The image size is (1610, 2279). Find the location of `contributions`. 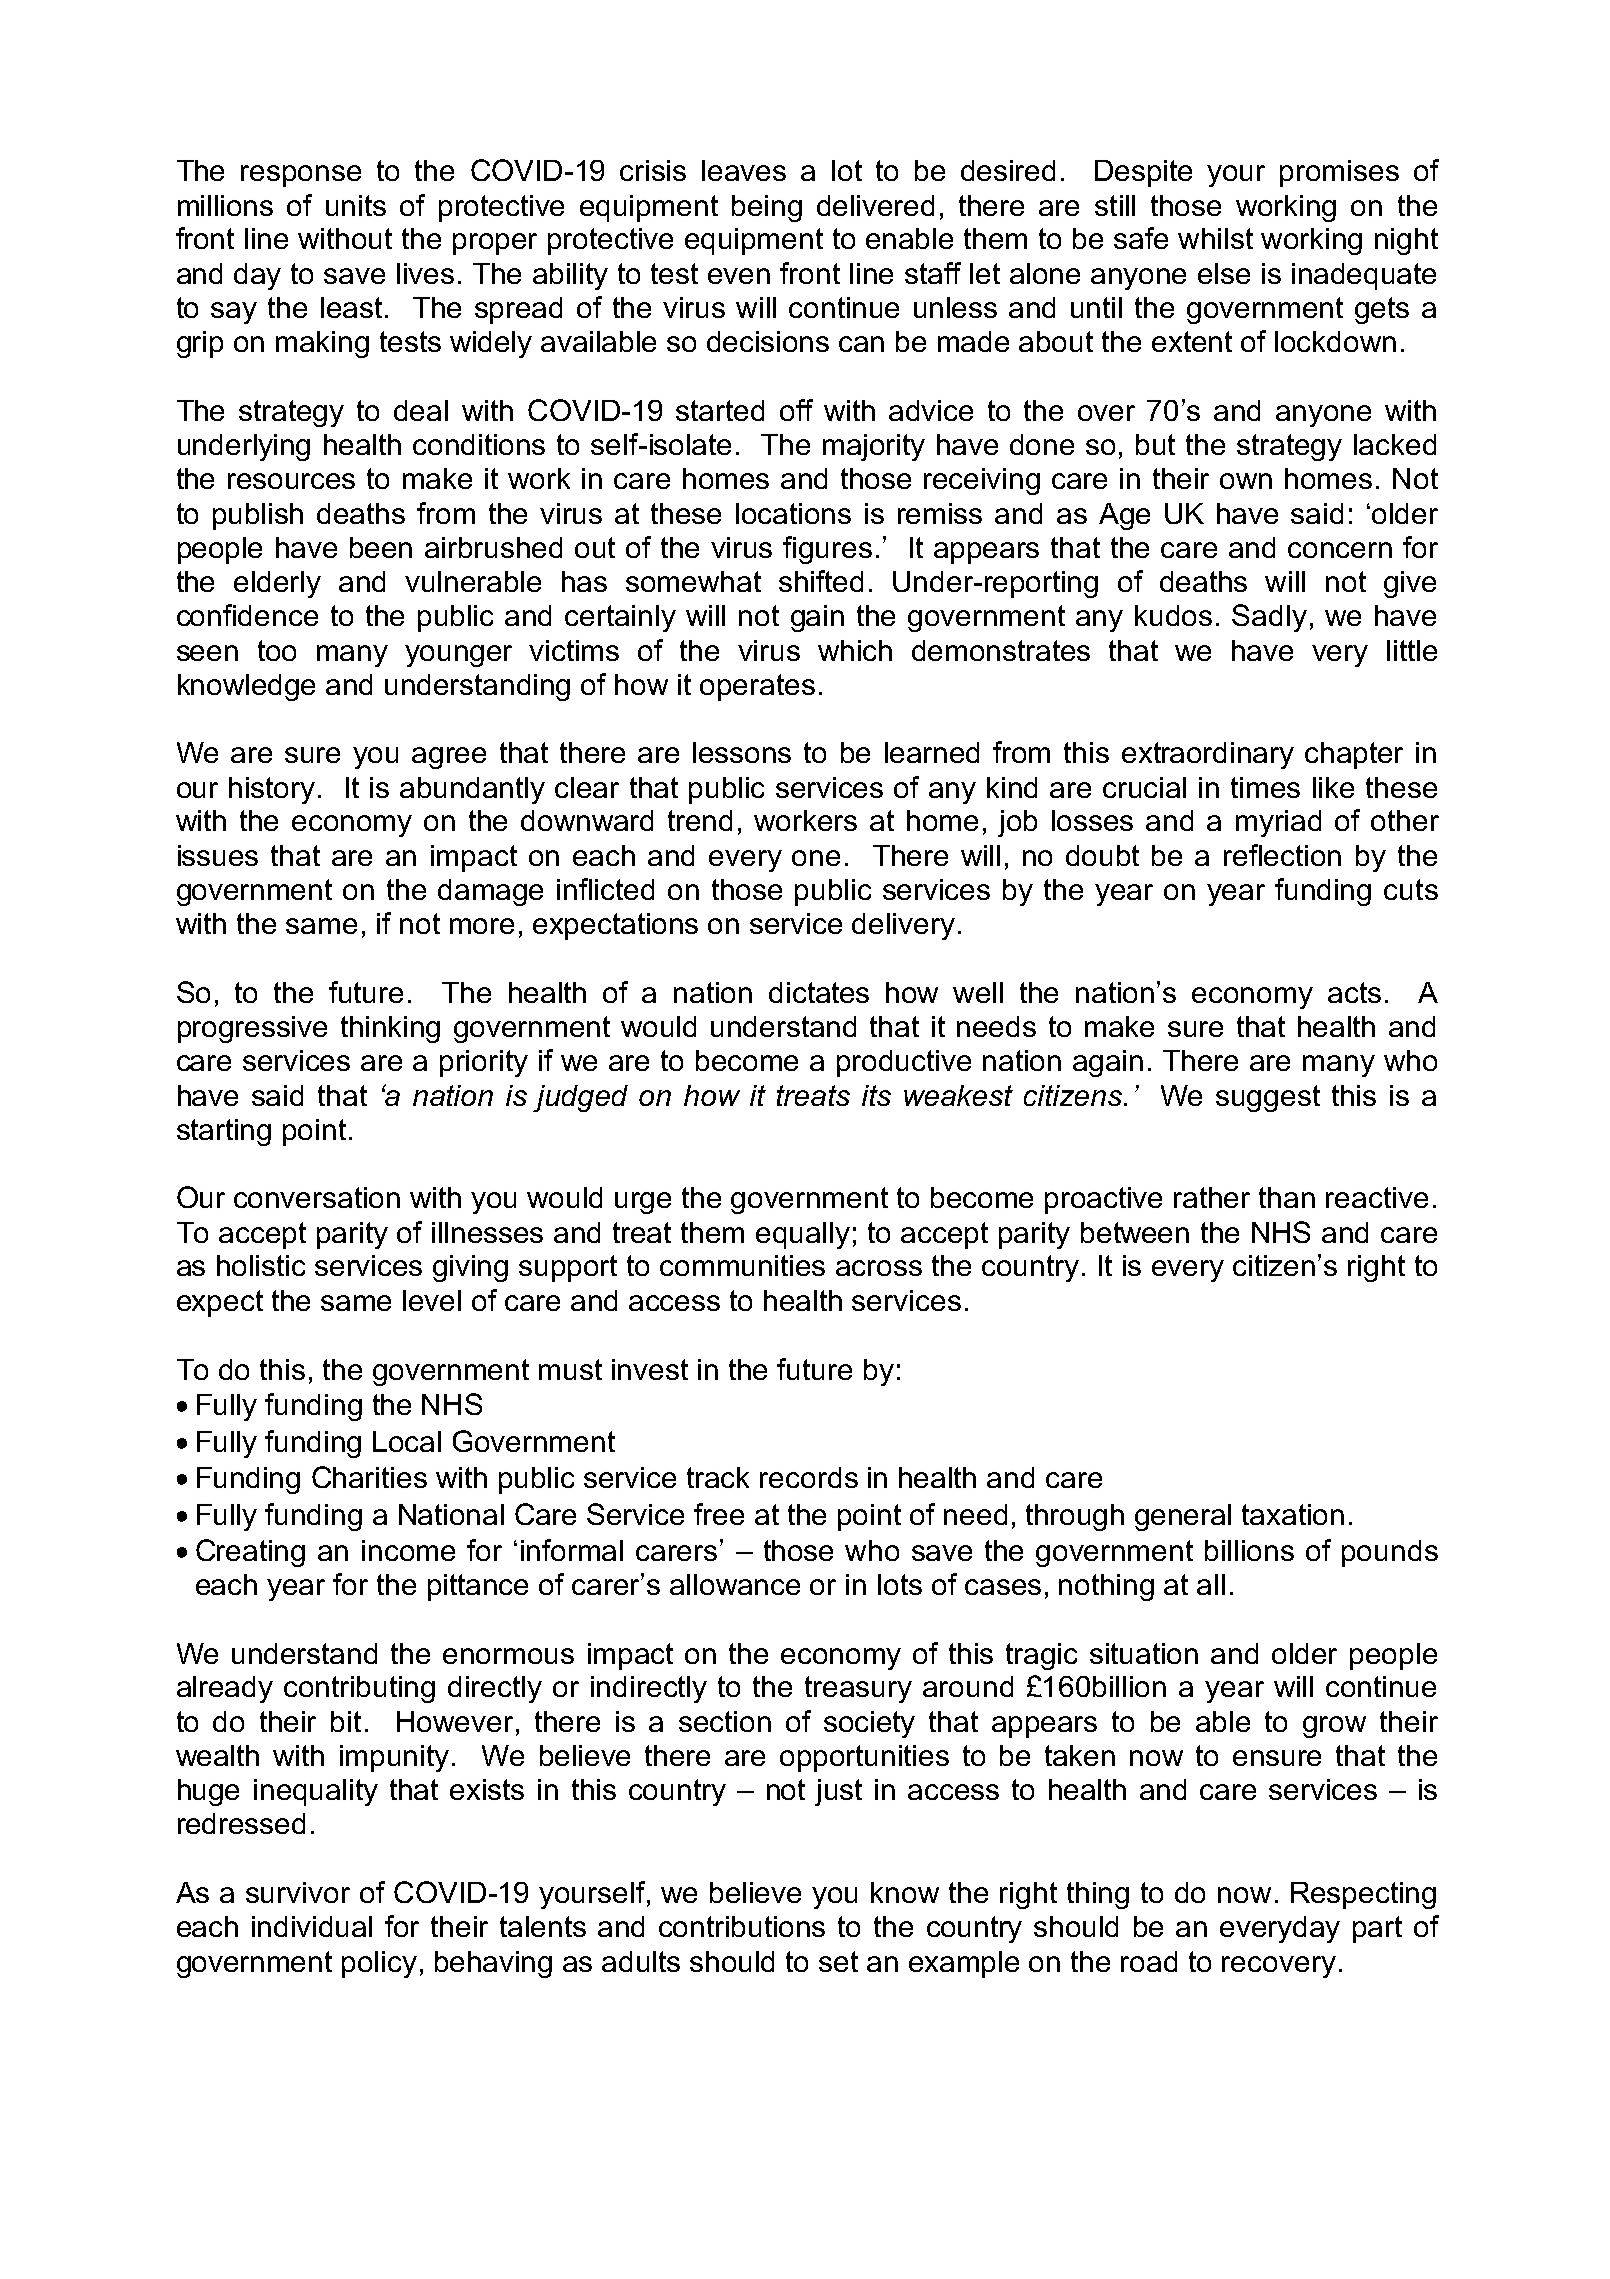

contributions is located at coordinates (742, 1926).
